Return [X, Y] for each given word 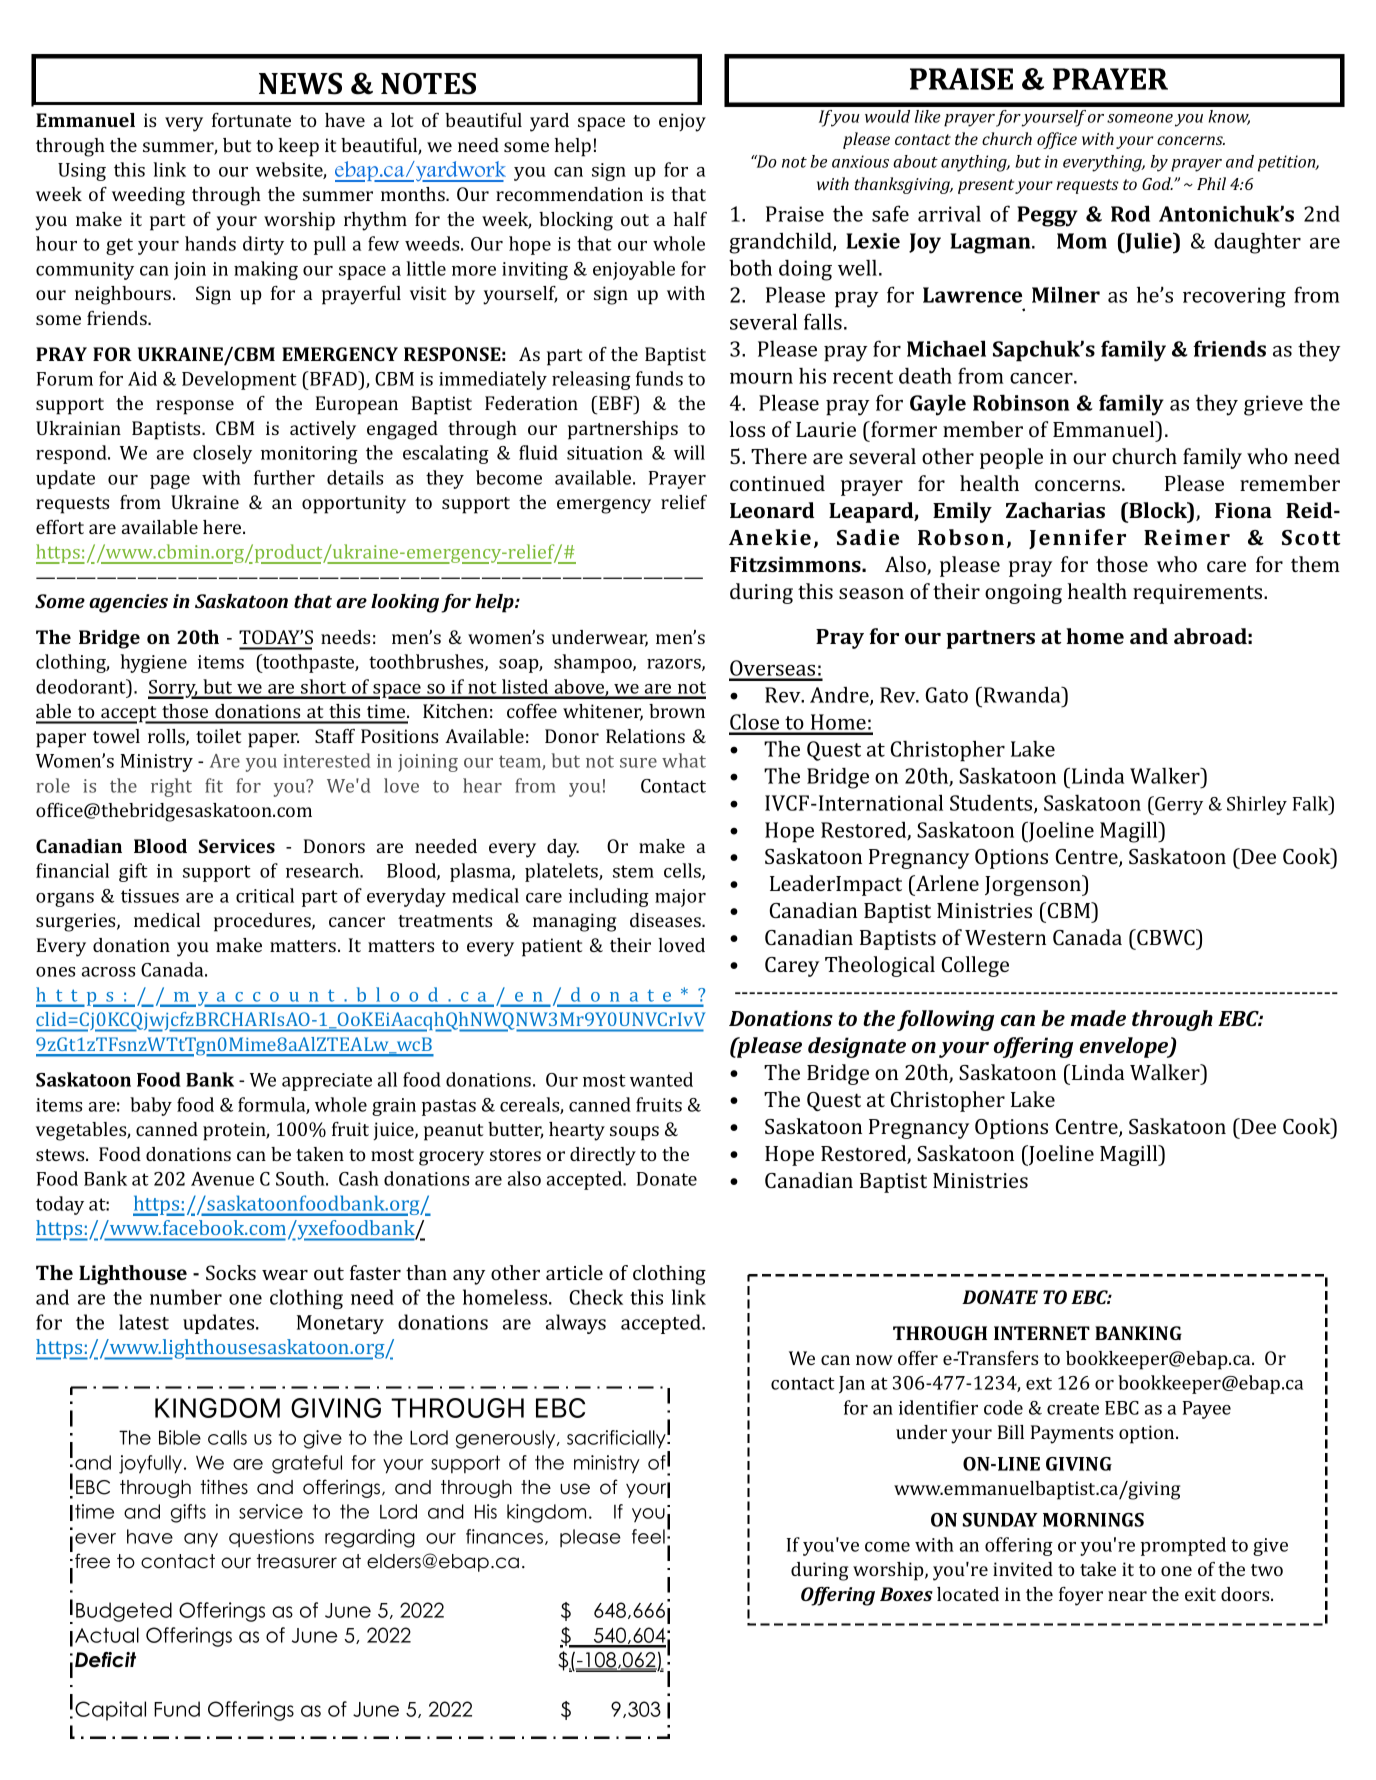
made [1098, 1018]
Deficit [105, 1660]
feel [648, 1536]
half [690, 219]
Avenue [222, 1179]
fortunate [251, 120]
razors [675, 665]
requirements [1199, 594]
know [1229, 117]
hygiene [153, 663]
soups [634, 1133]
